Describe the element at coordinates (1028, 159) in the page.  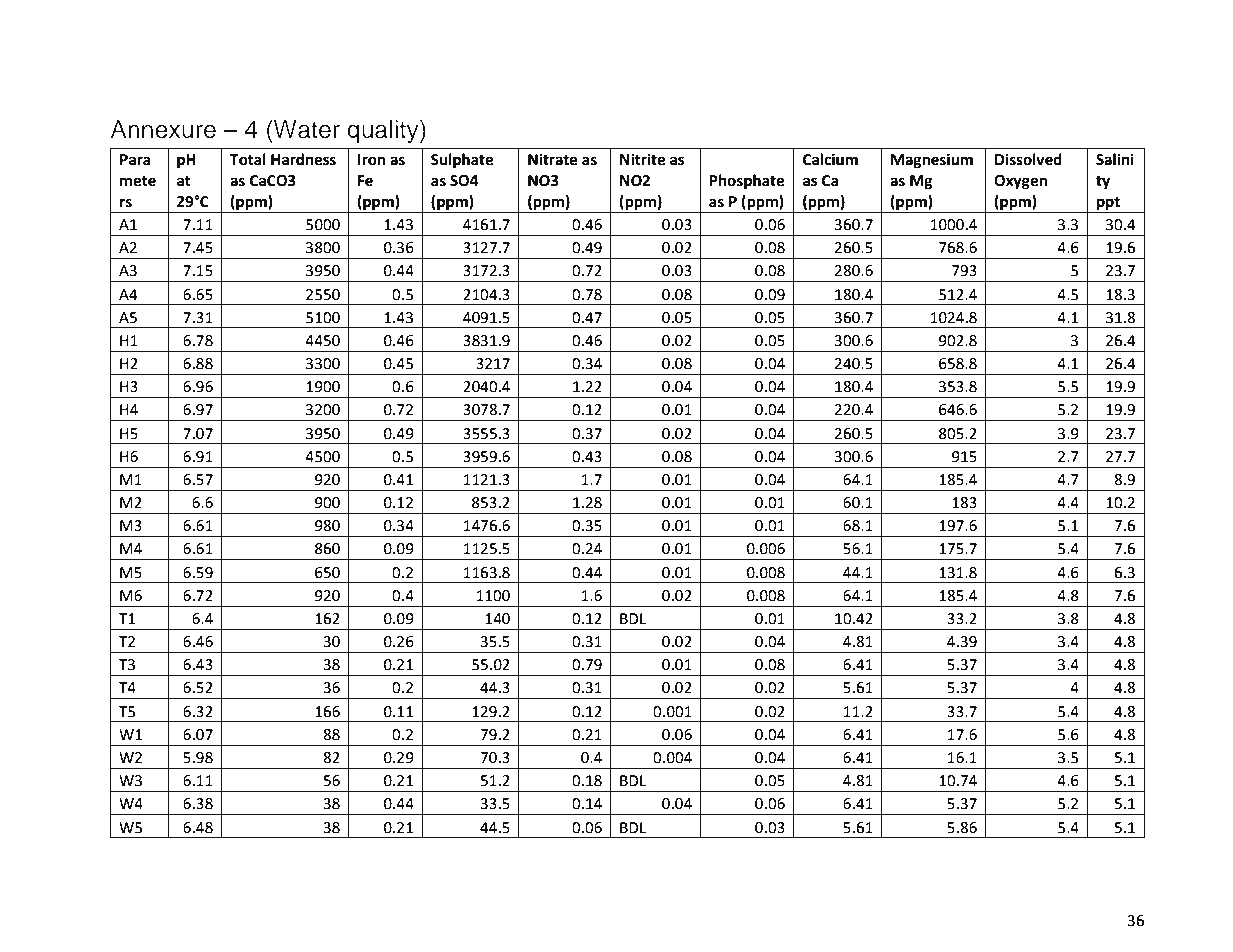
I see `Dissolved` at that location.
